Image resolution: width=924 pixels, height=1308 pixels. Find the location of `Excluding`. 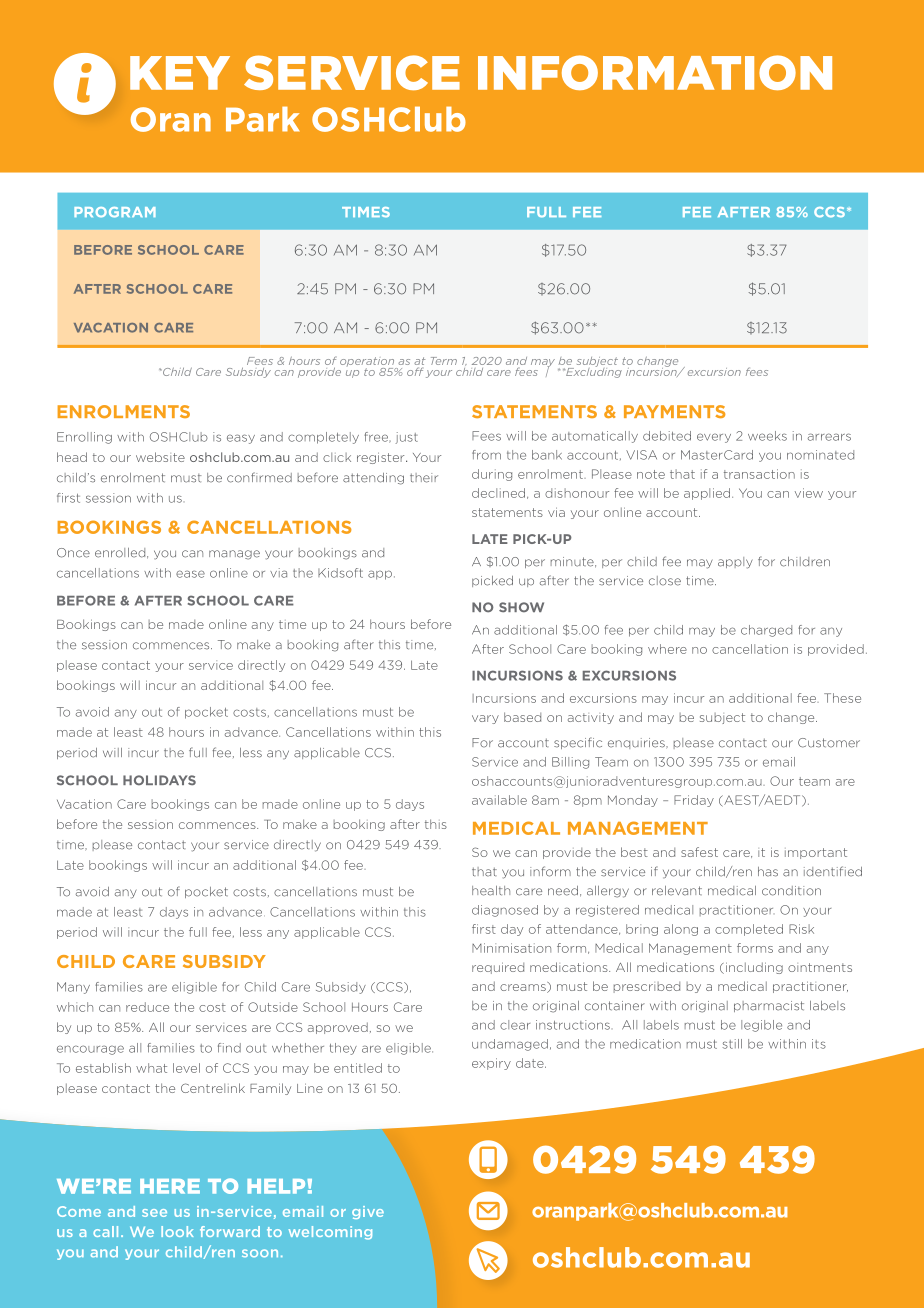

Excluding is located at coordinates (593, 371).
